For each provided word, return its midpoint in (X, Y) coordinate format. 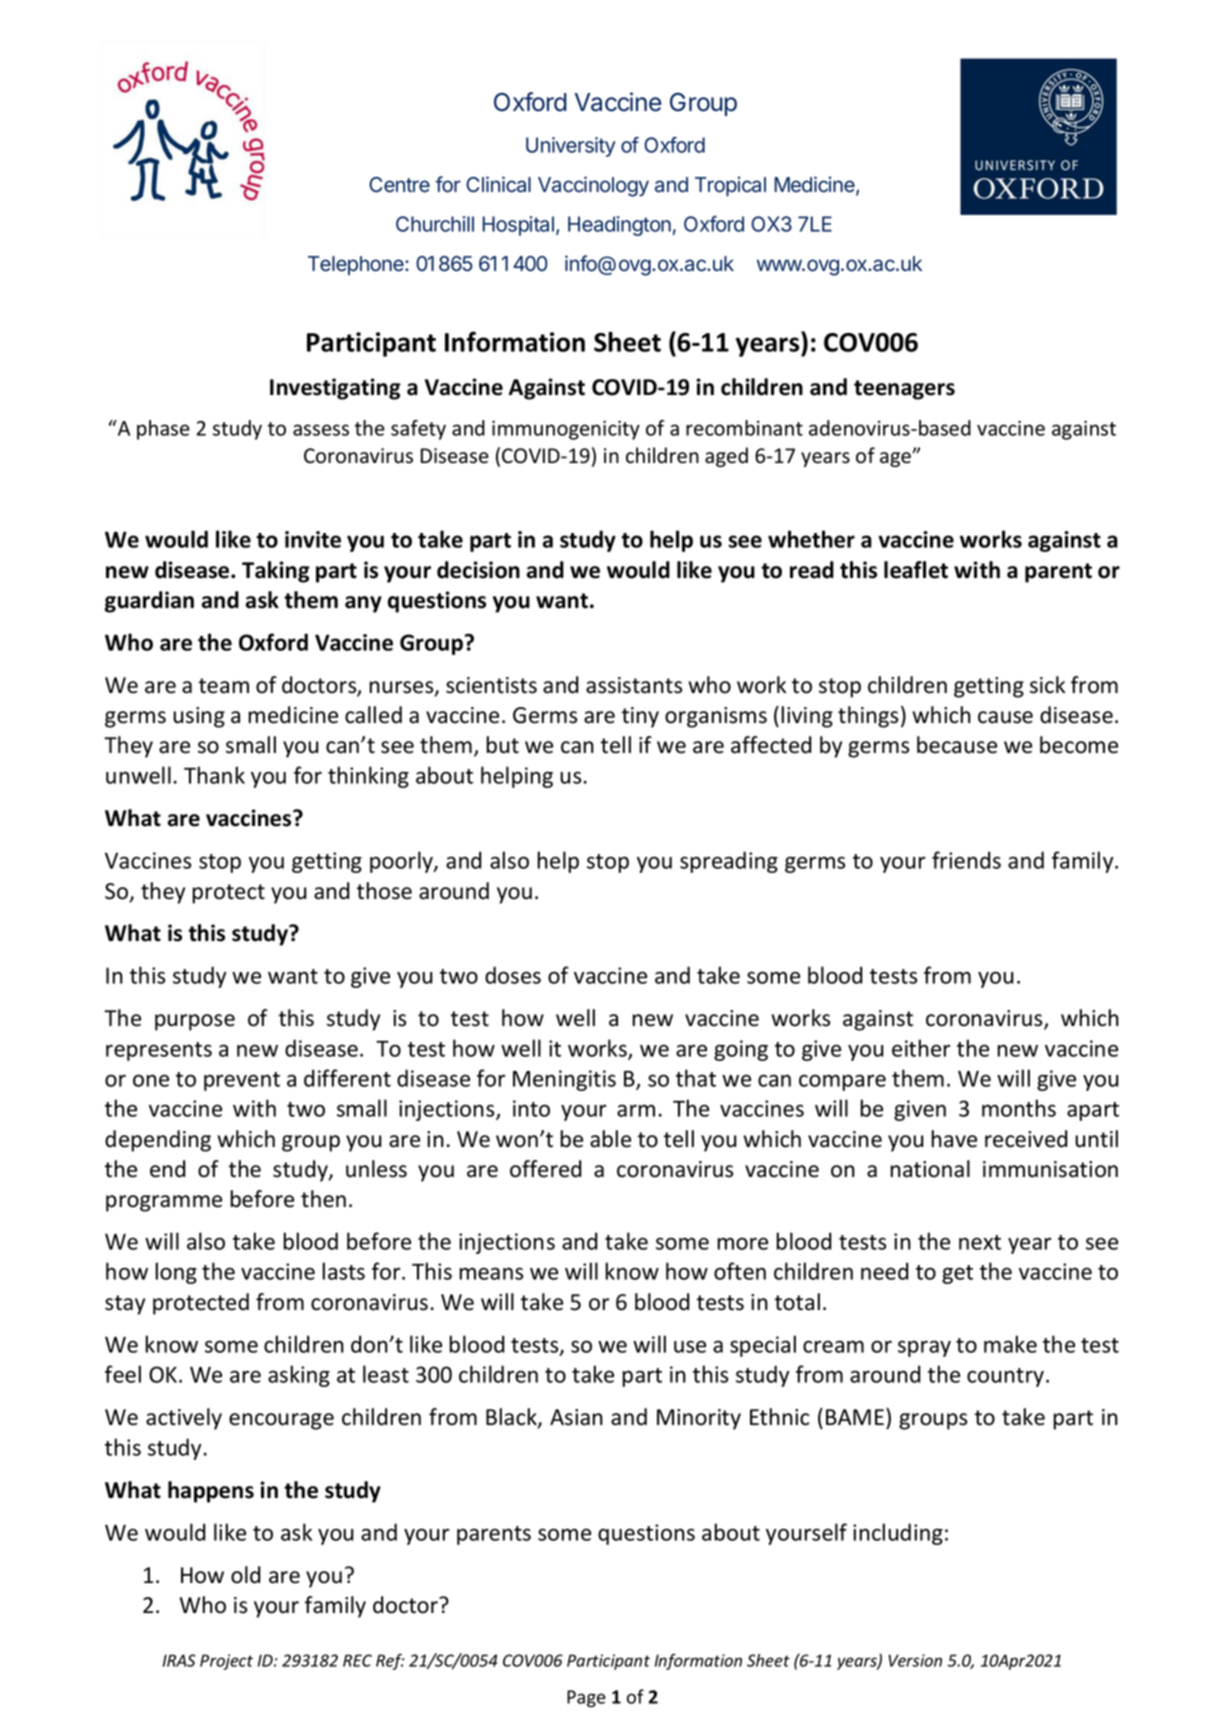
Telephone (357, 265)
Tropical (730, 186)
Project (226, 1662)
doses (513, 975)
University (571, 147)
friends (966, 860)
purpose (195, 1022)
